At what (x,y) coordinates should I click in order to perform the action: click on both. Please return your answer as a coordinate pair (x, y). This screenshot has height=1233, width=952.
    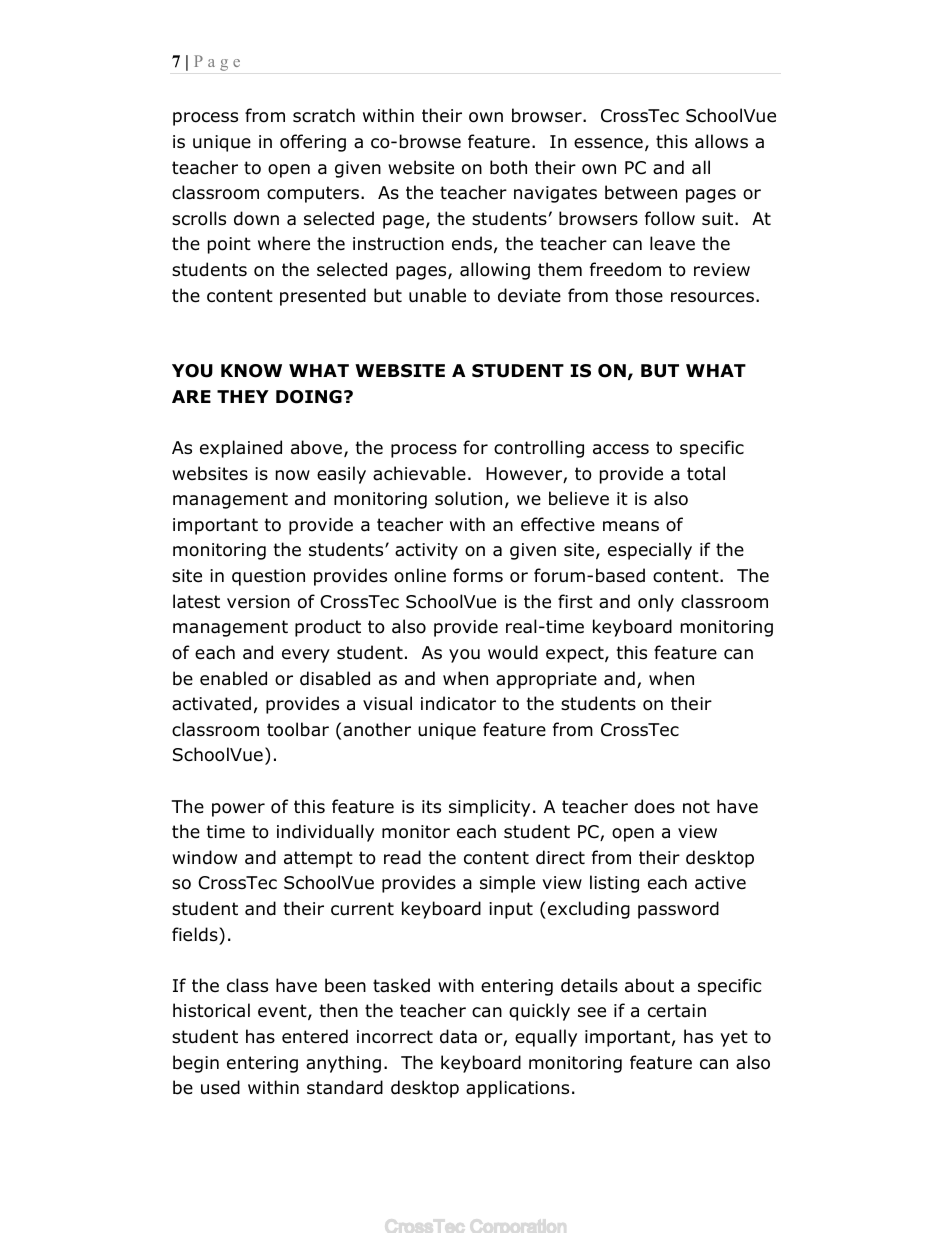
    Looking at the image, I should click on (508, 167).
